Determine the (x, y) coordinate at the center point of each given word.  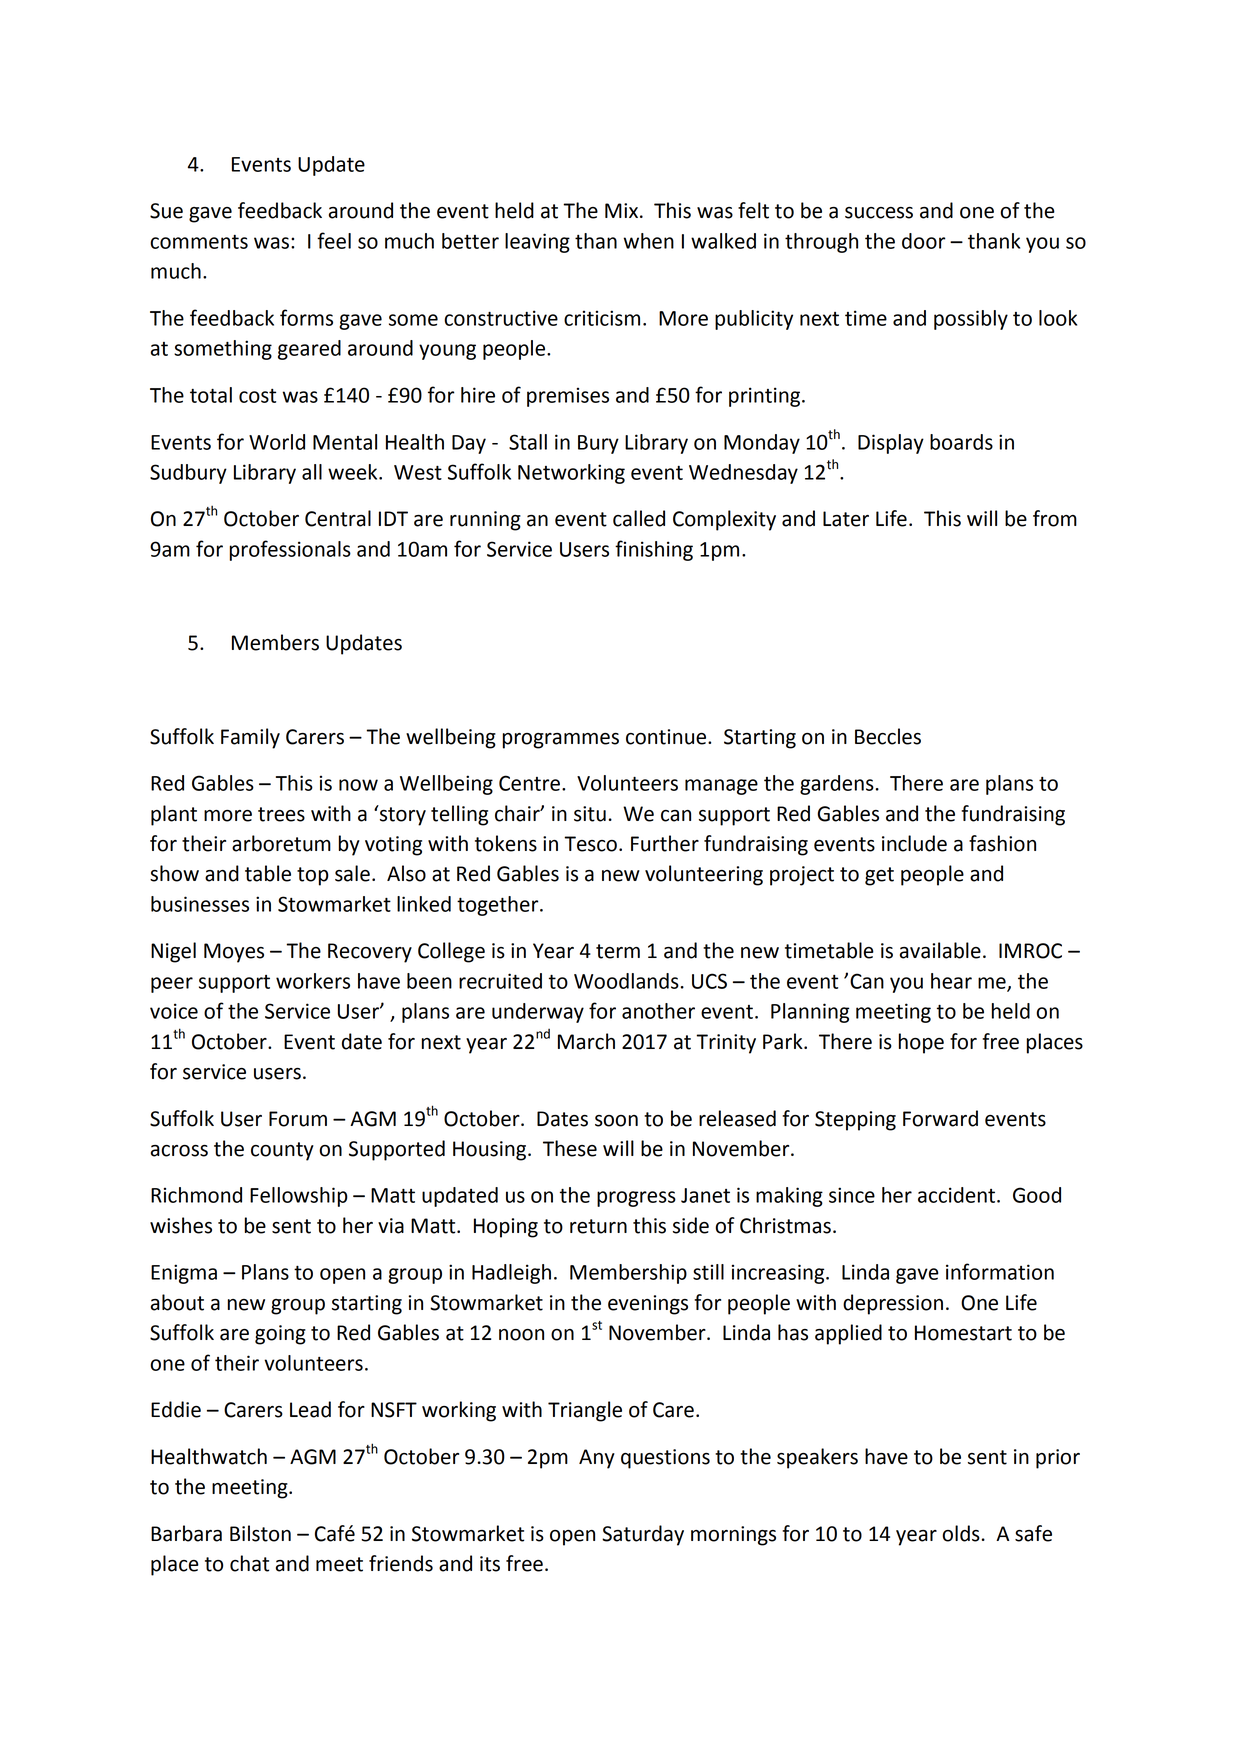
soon (616, 1121)
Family (250, 738)
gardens (837, 785)
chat (249, 1563)
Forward (940, 1118)
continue (666, 737)
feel (334, 240)
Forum (298, 1119)
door (924, 241)
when (648, 241)
